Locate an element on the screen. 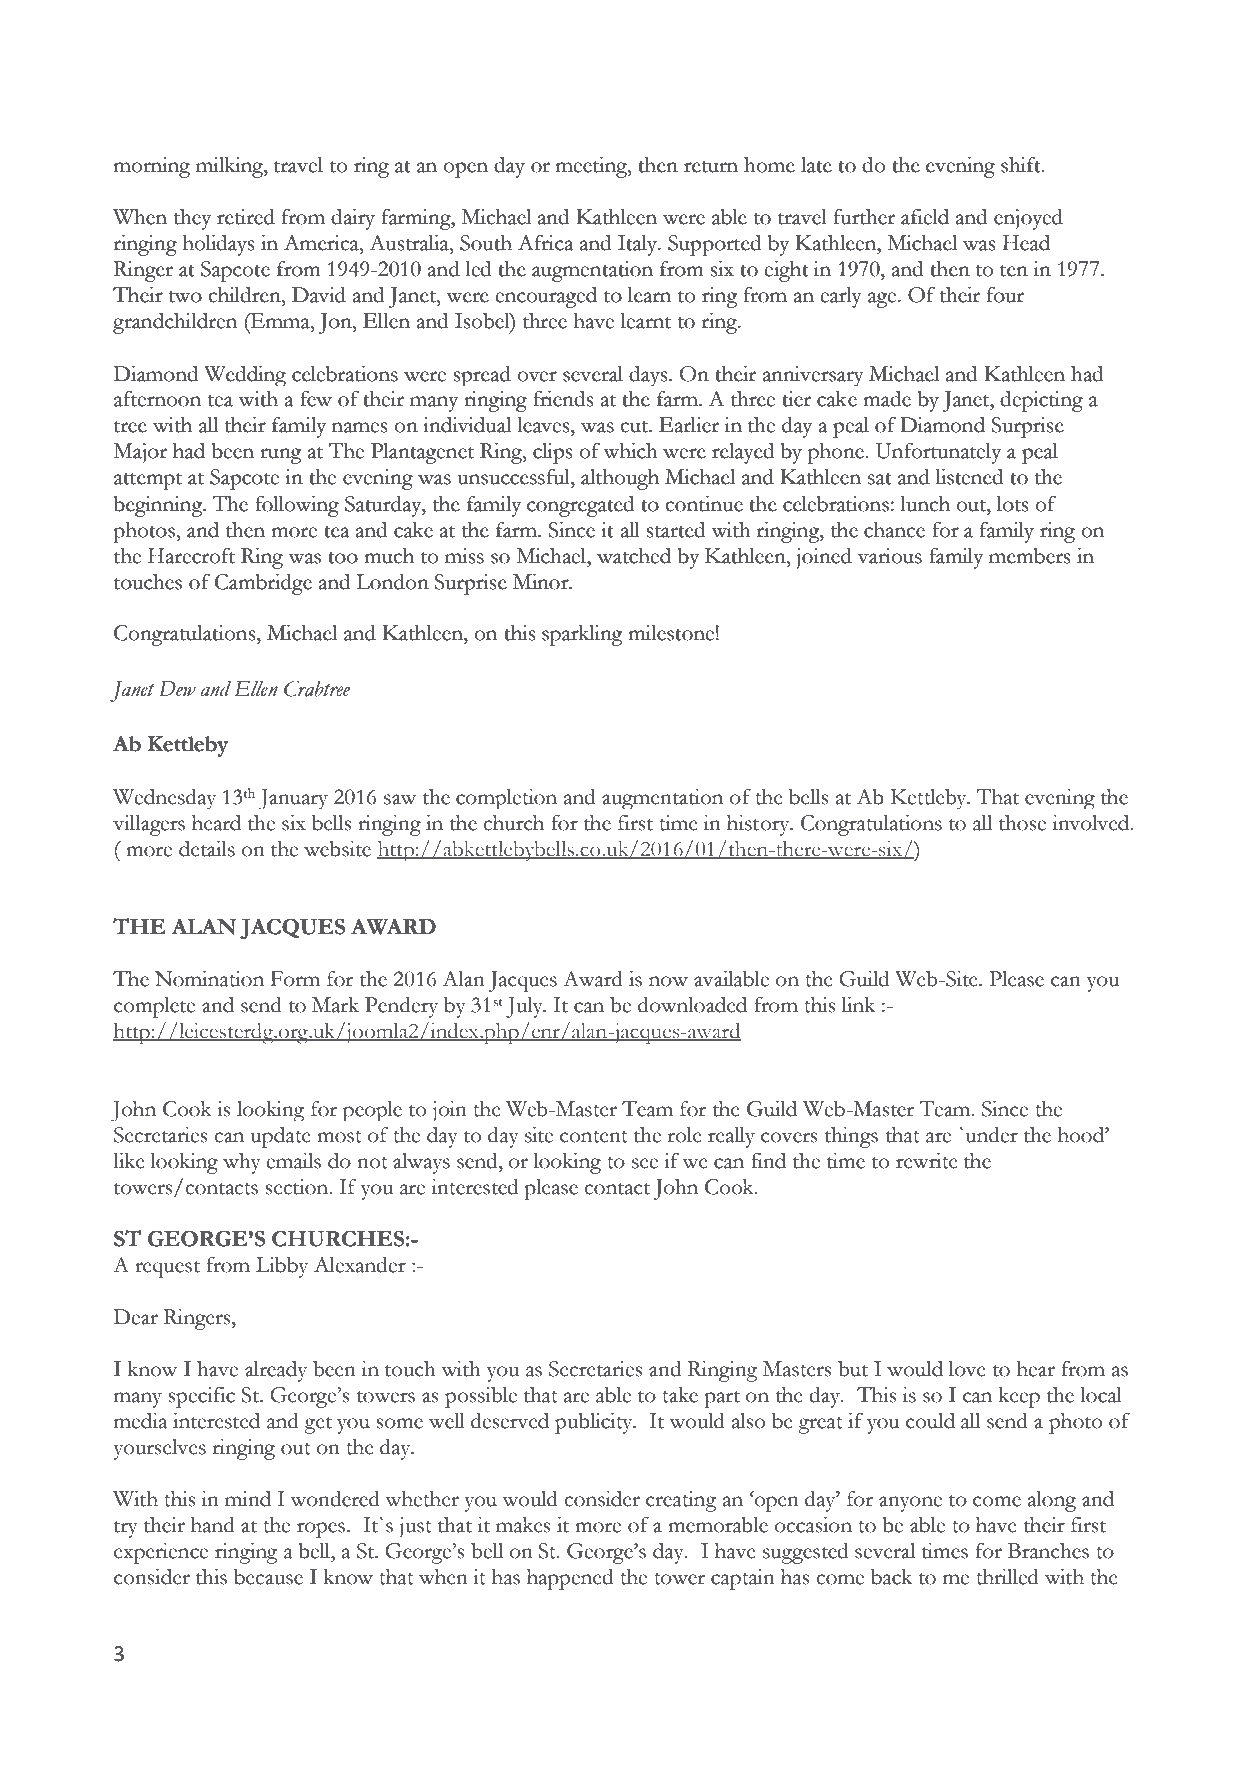 Image resolution: width=1252 pixels, height=1770 pixels. Italy is located at coordinates (639, 245).
